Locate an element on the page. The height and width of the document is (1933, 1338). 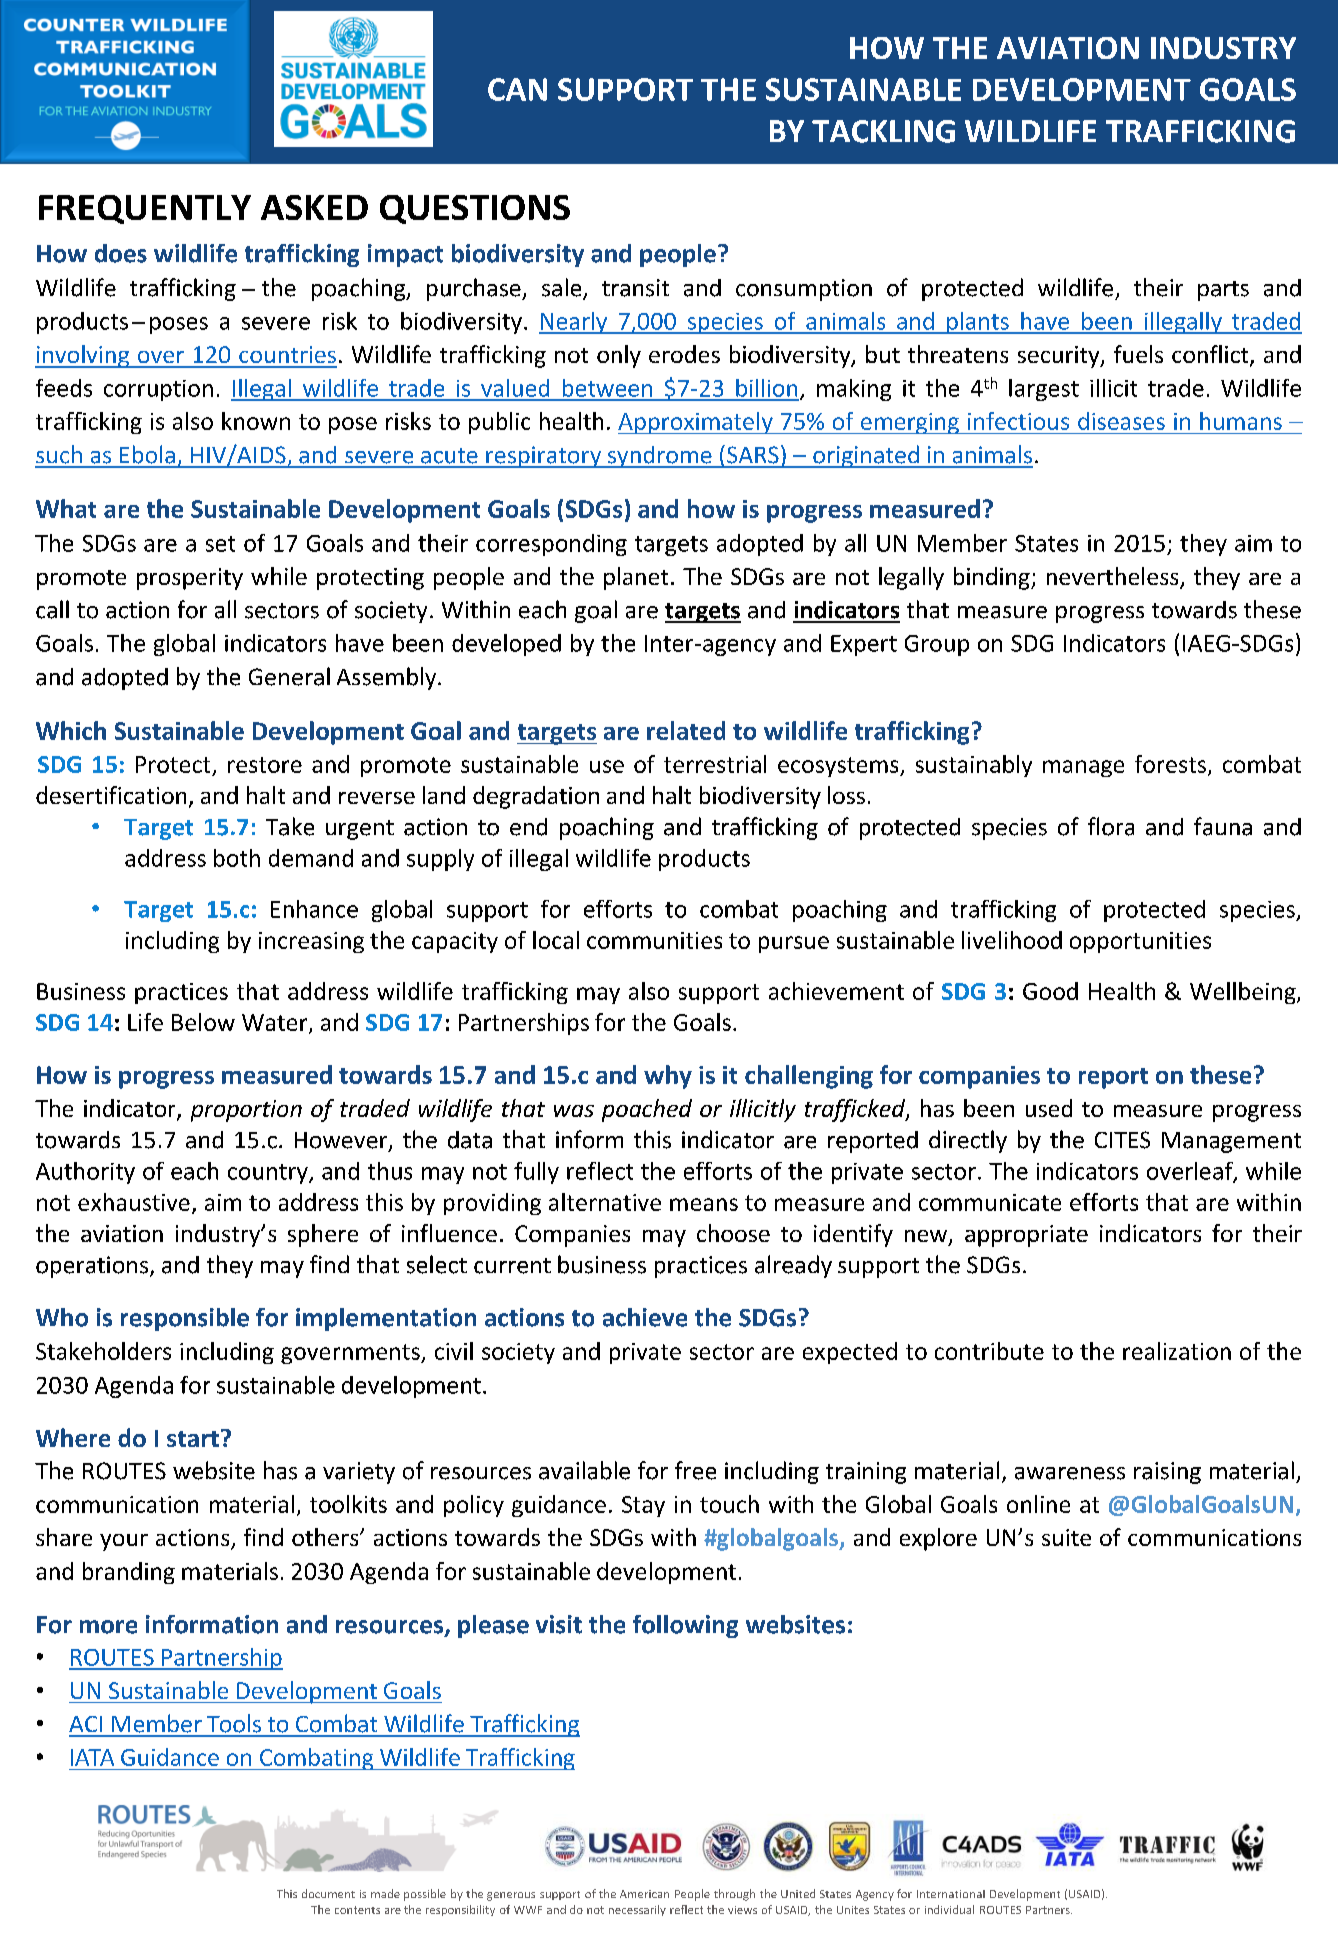
document is located at coordinates (328, 1893).
